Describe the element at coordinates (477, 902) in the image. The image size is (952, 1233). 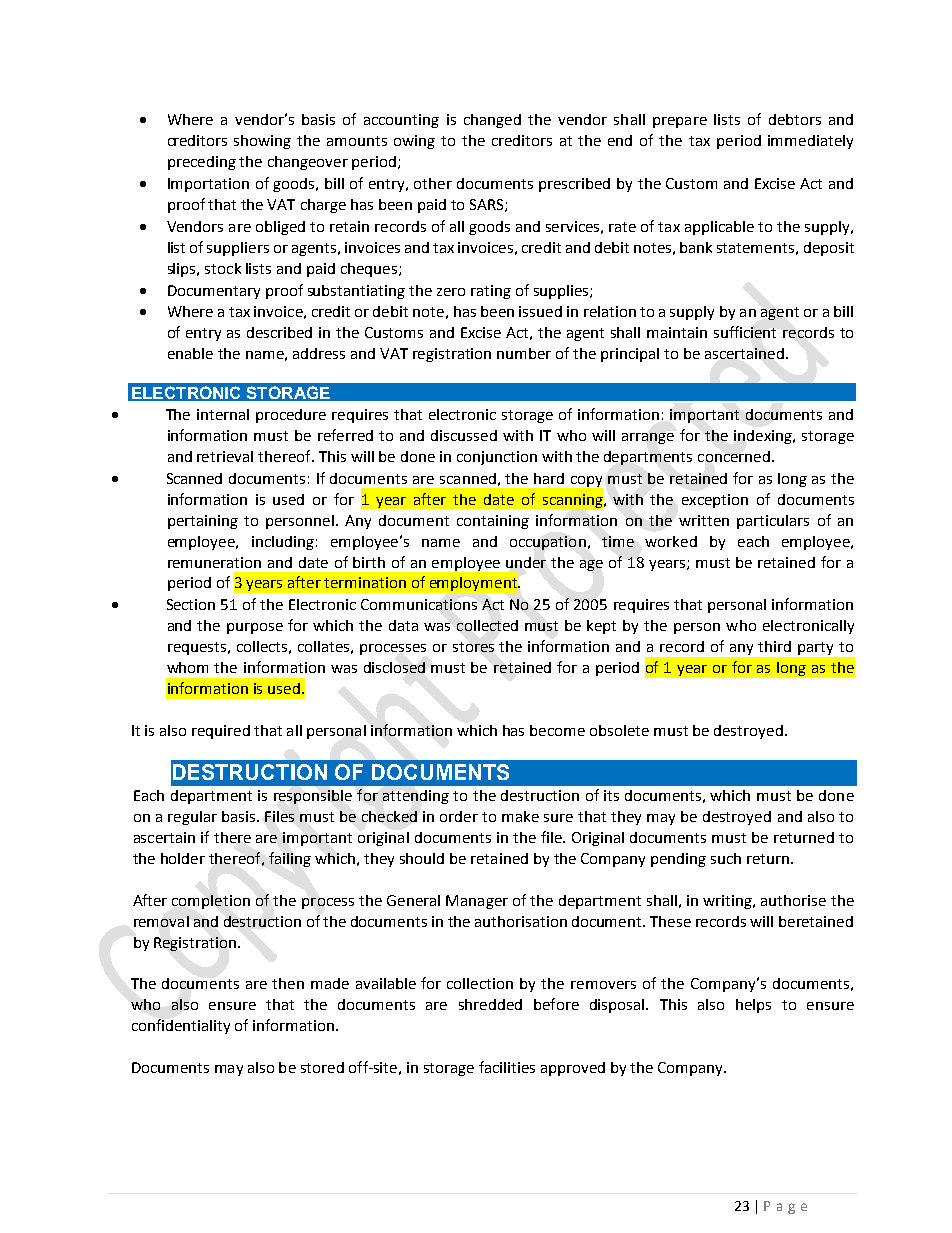
I see `Manager` at that location.
